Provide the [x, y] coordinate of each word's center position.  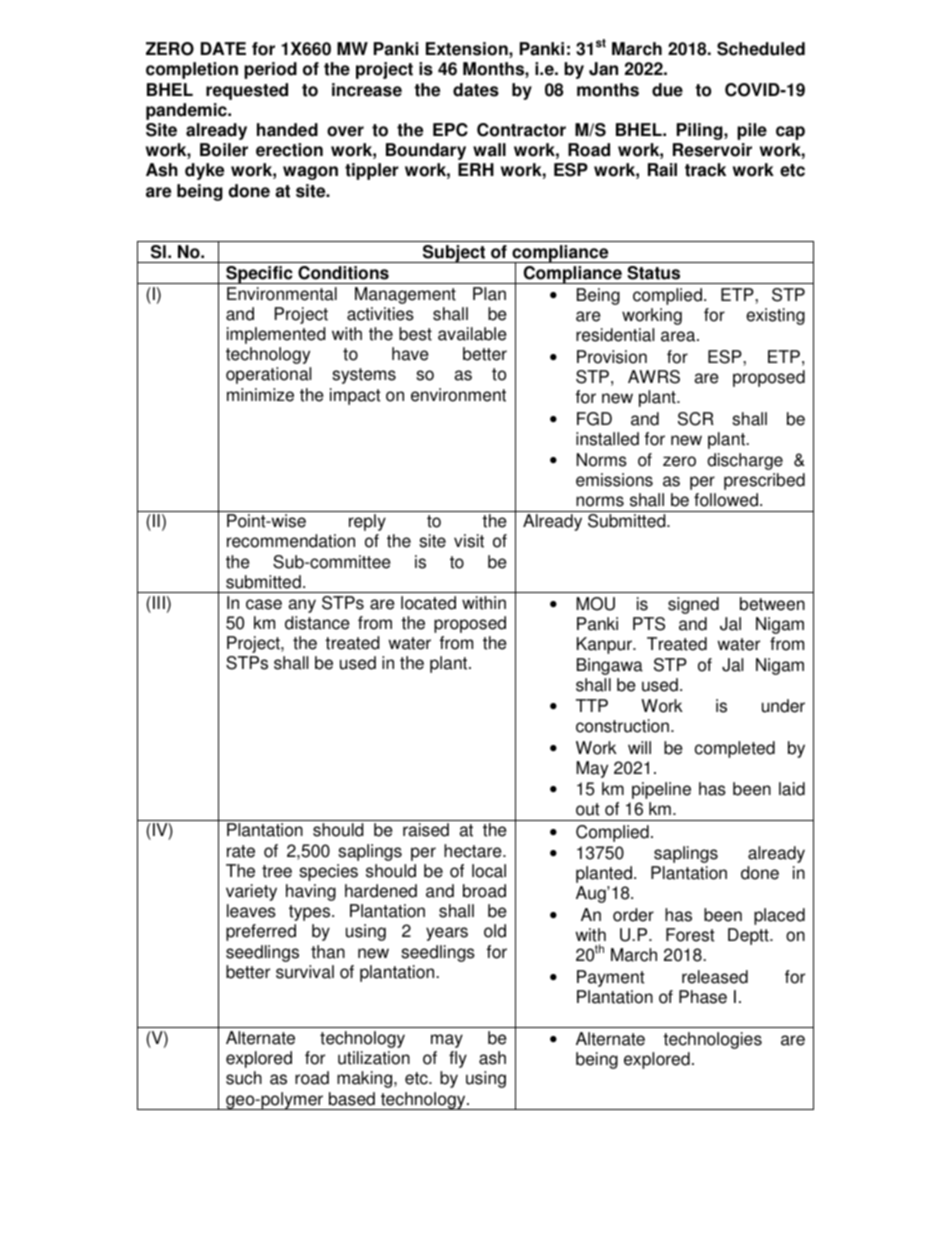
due [667, 90]
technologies [712, 1040]
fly [458, 1059]
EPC [450, 130]
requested [247, 91]
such [244, 1078]
